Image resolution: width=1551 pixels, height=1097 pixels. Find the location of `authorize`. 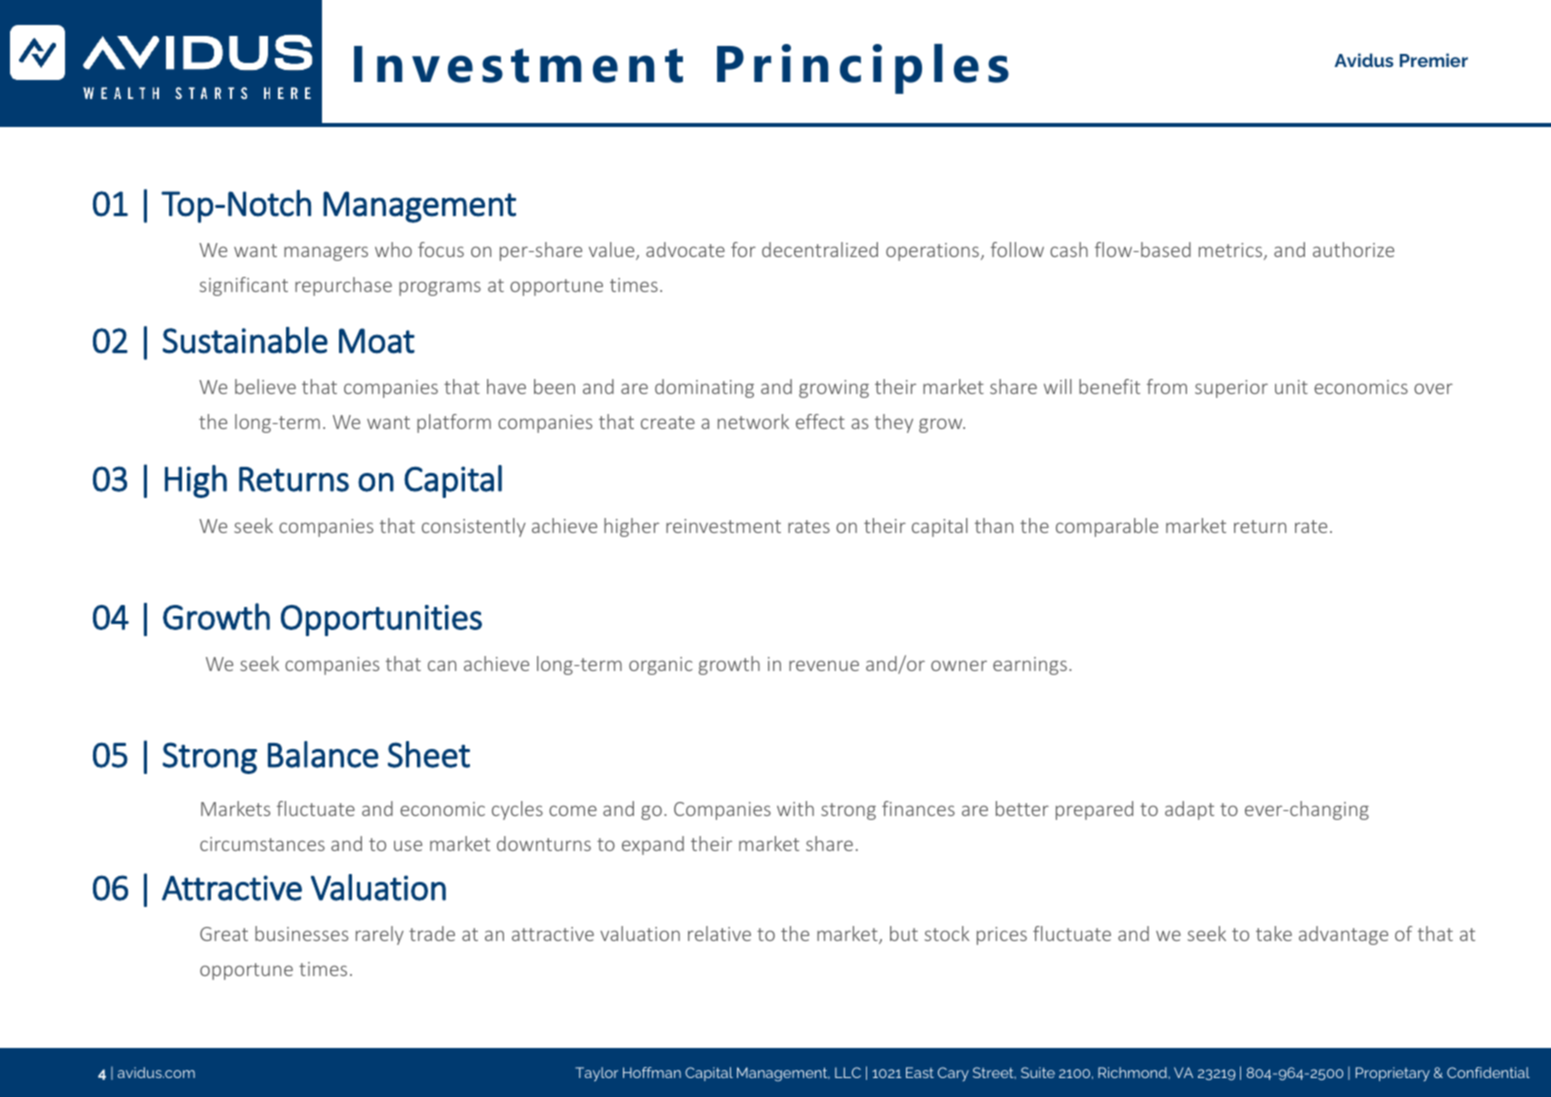

authorize is located at coordinates (1353, 249).
